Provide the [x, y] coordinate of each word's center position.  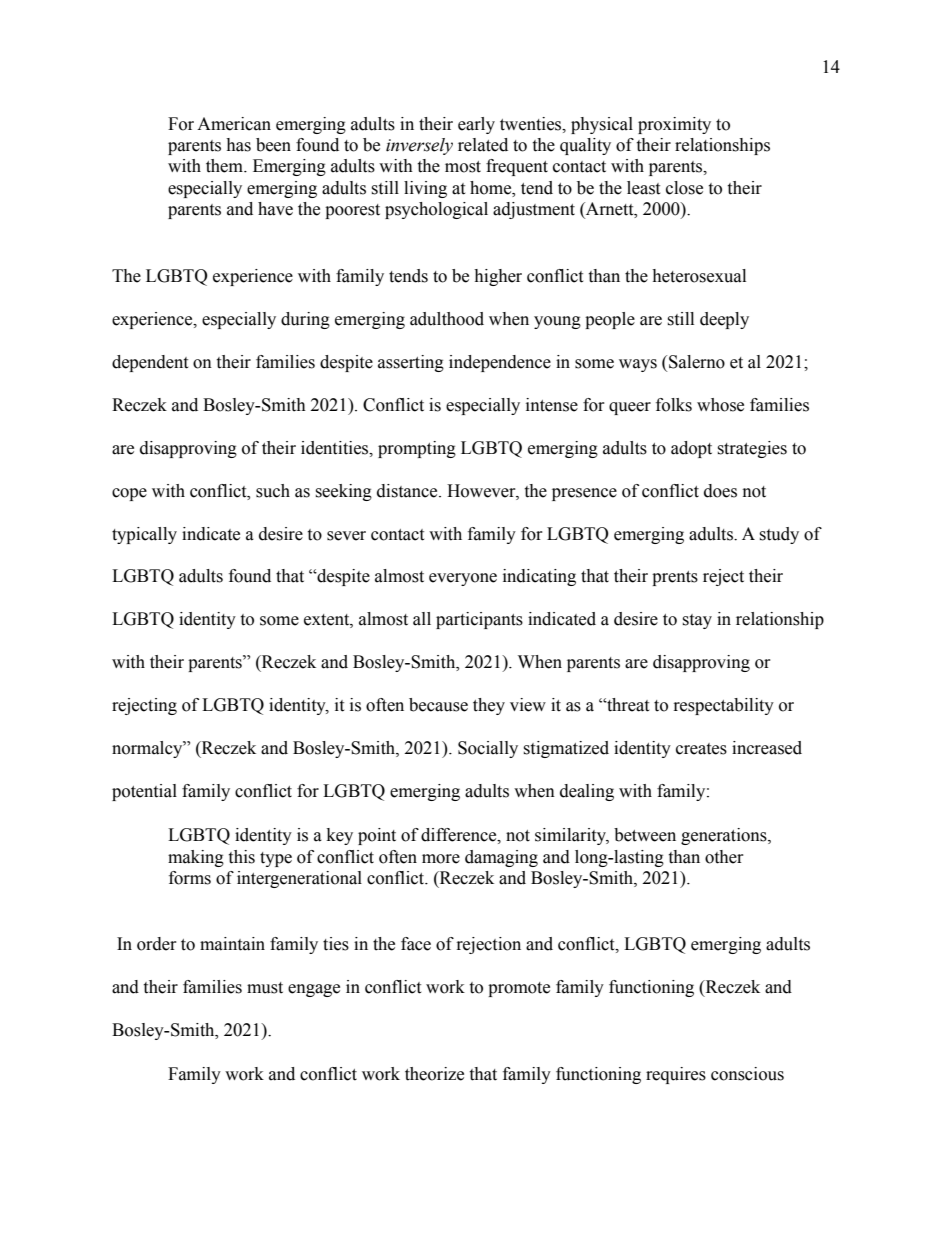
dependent [150, 363]
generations [725, 836]
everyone [463, 579]
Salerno [697, 362]
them [225, 166]
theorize [434, 1074]
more [441, 859]
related [483, 145]
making [196, 858]
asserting [411, 363]
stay [697, 621]
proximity [674, 125]
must [265, 988]
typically [144, 535]
